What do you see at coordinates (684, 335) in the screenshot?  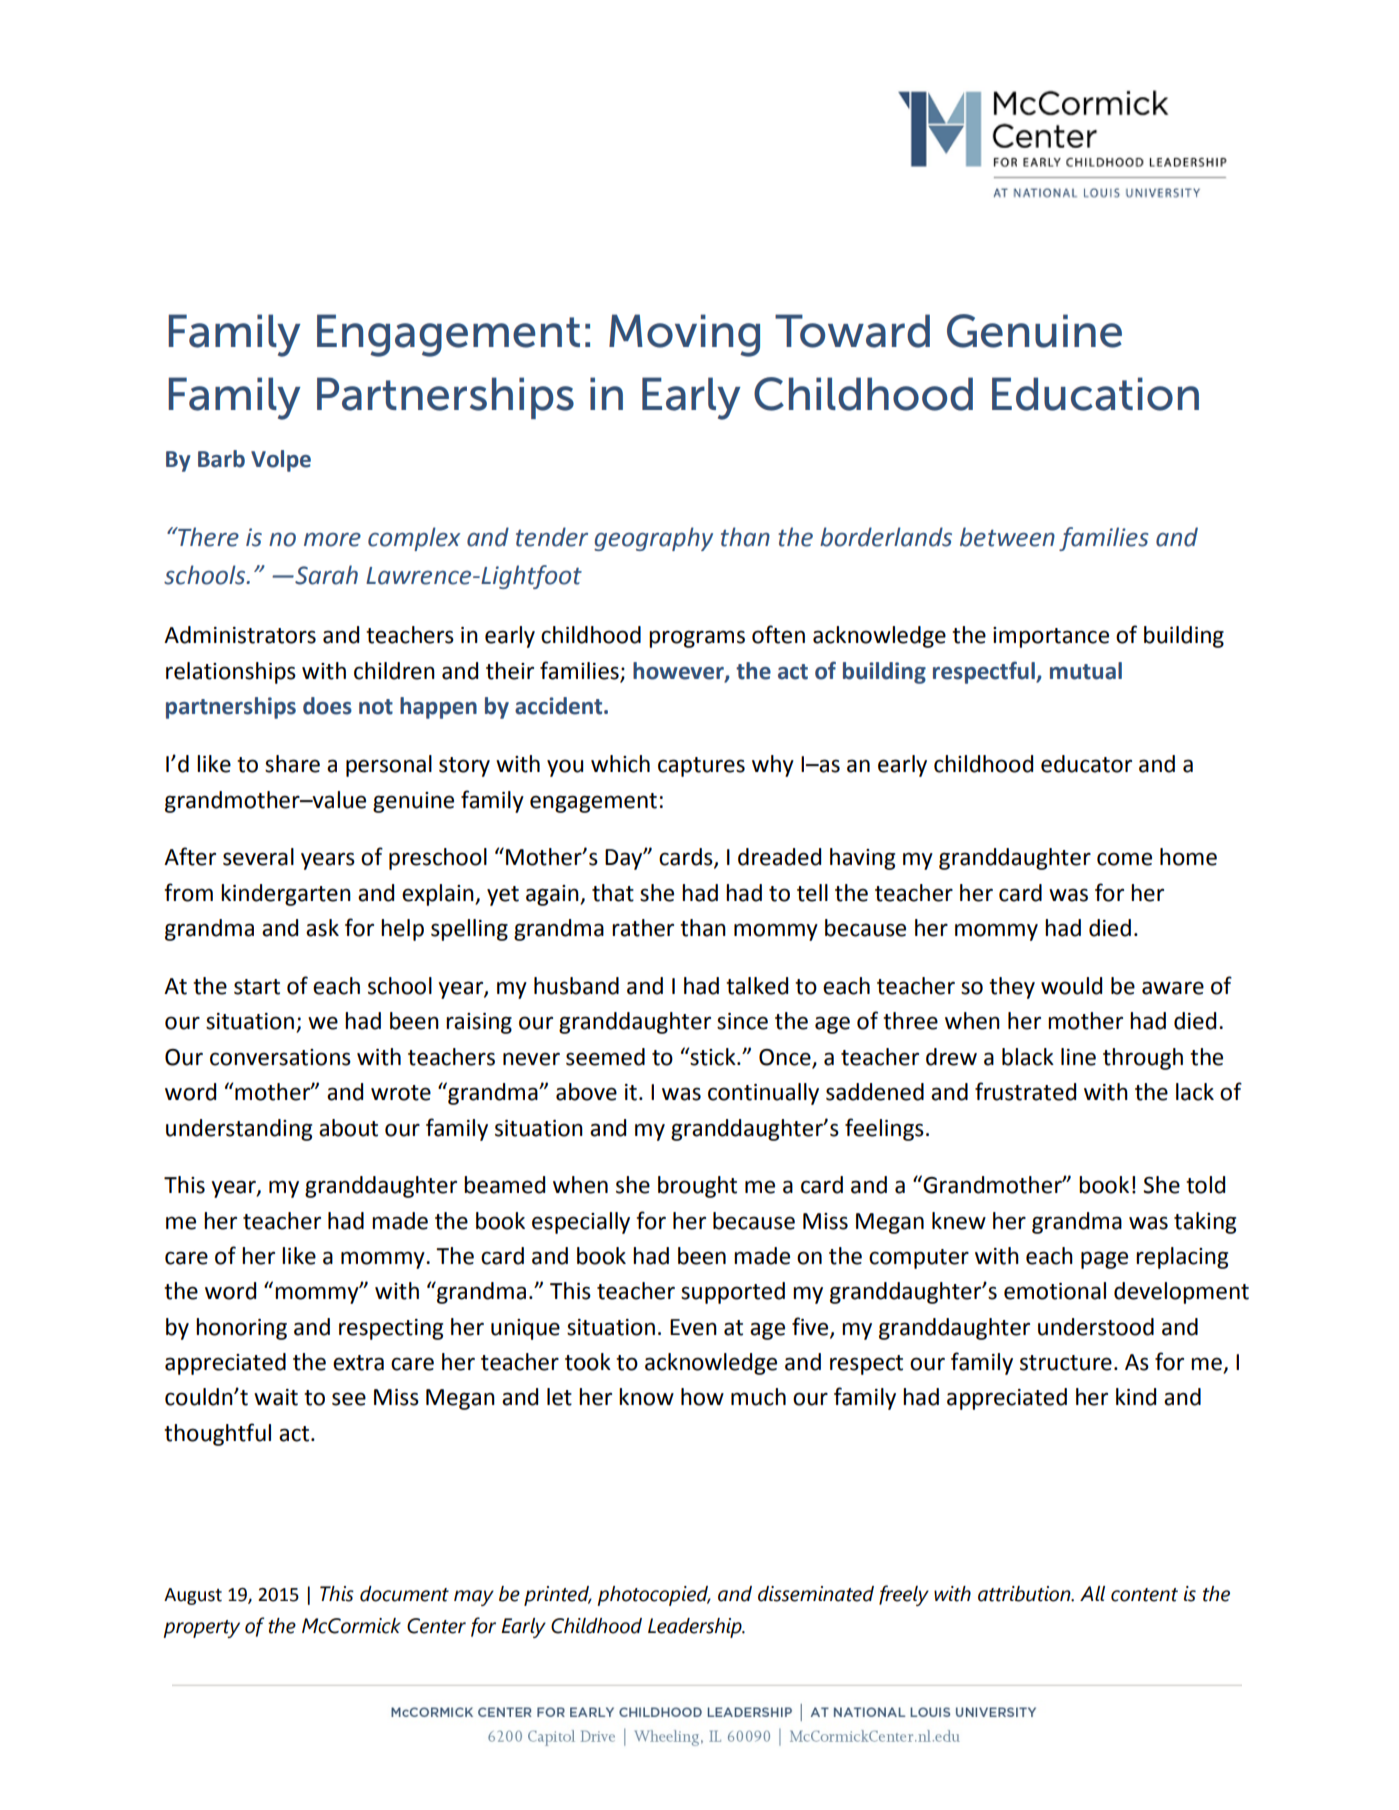 I see `Moving` at bounding box center [684, 335].
